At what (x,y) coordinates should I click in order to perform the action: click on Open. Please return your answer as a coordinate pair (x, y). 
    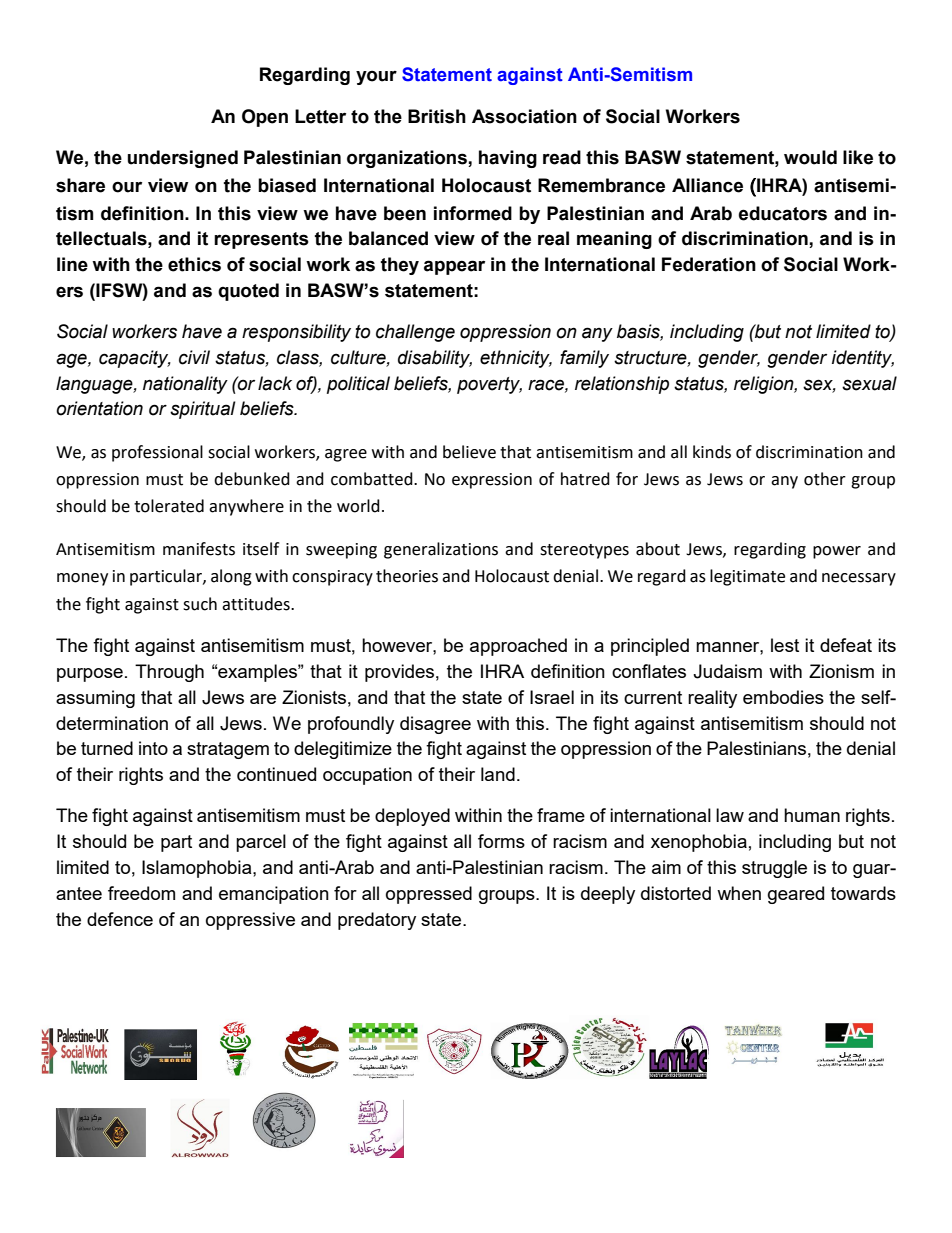
    Looking at the image, I should click on (265, 118).
